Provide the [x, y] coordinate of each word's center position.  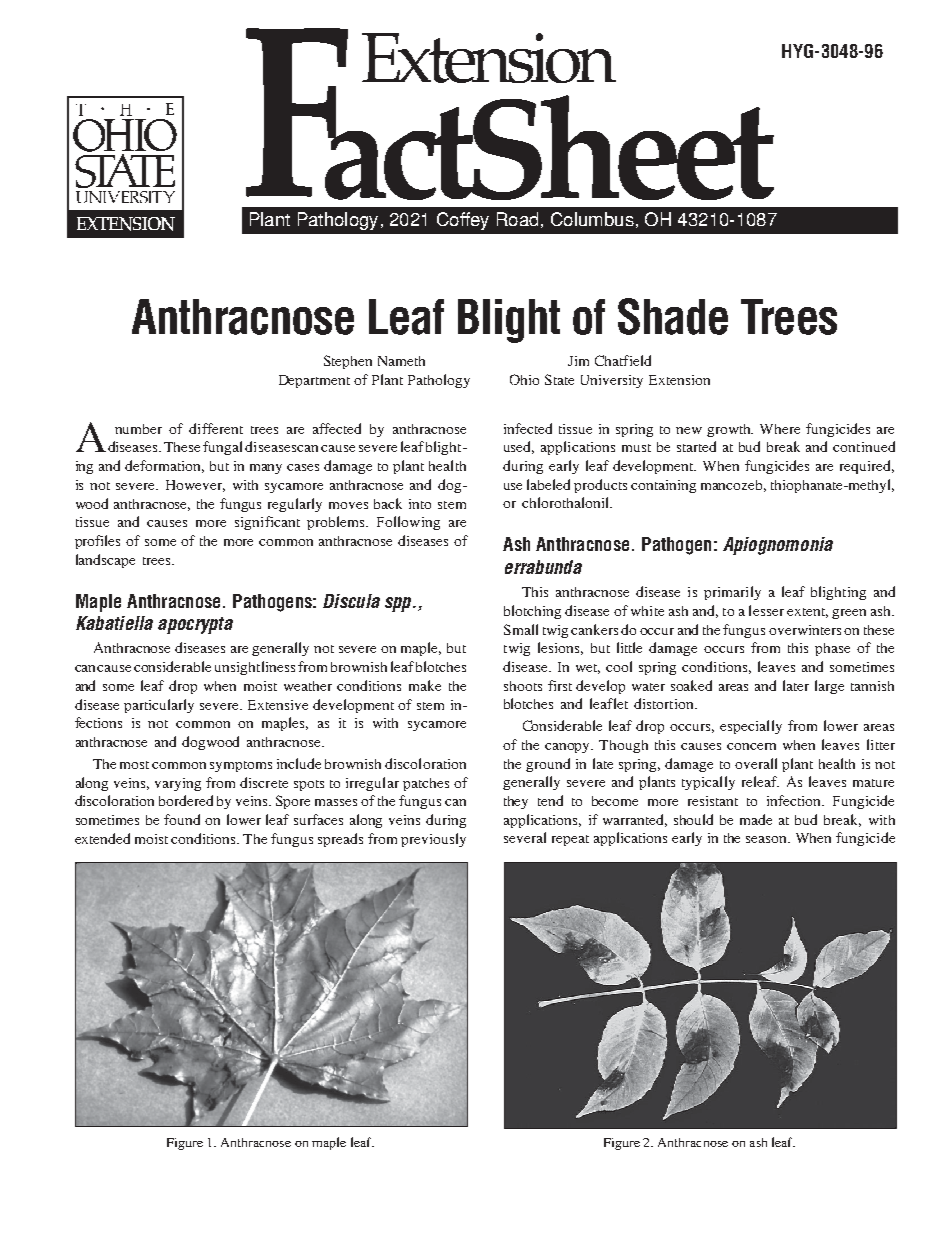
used [519, 447]
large [829, 687]
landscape [105, 561]
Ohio [524, 379]
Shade [673, 316]
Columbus [592, 219]
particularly [159, 706]
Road [517, 219]
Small [521, 629]
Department [314, 381]
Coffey [463, 221]
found [182, 819]
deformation [164, 466]
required [867, 467]
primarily [732, 593]
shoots [523, 686]
